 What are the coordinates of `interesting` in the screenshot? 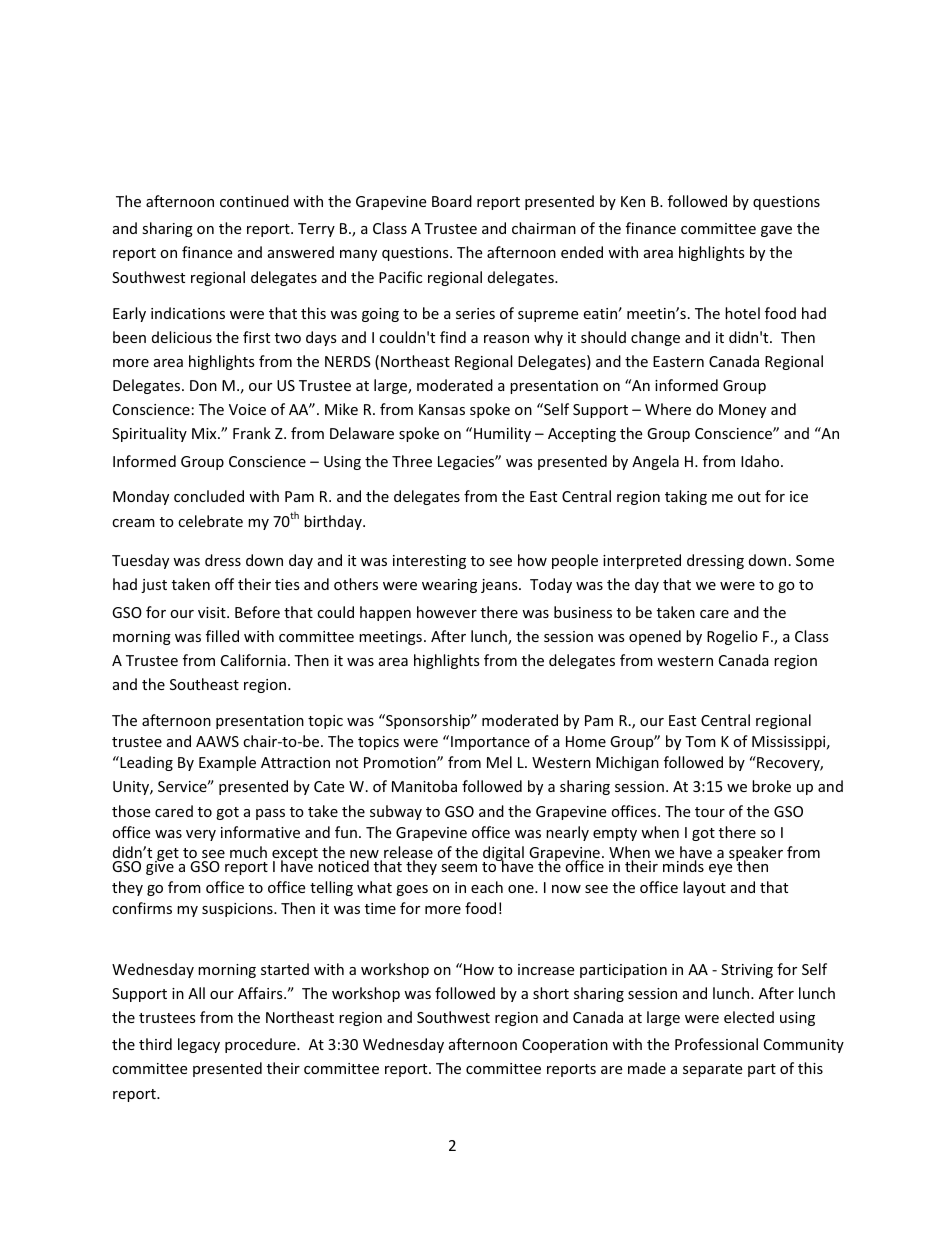 It's located at (429, 562).
